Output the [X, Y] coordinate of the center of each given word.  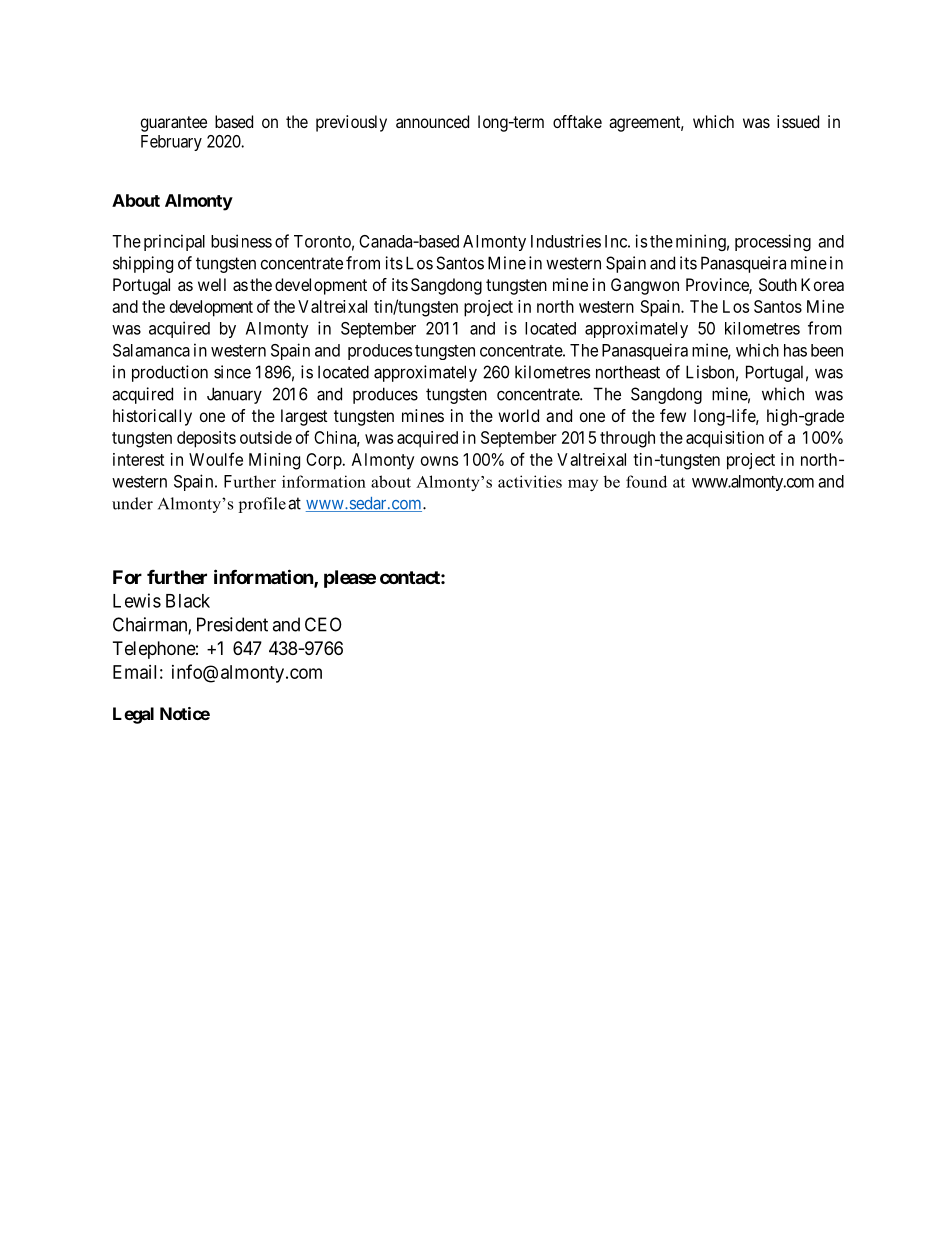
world [518, 415]
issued [798, 121]
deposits [206, 439]
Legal [133, 715]
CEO [323, 624]
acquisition [725, 439]
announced [432, 121]
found [646, 481]
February [171, 143]
